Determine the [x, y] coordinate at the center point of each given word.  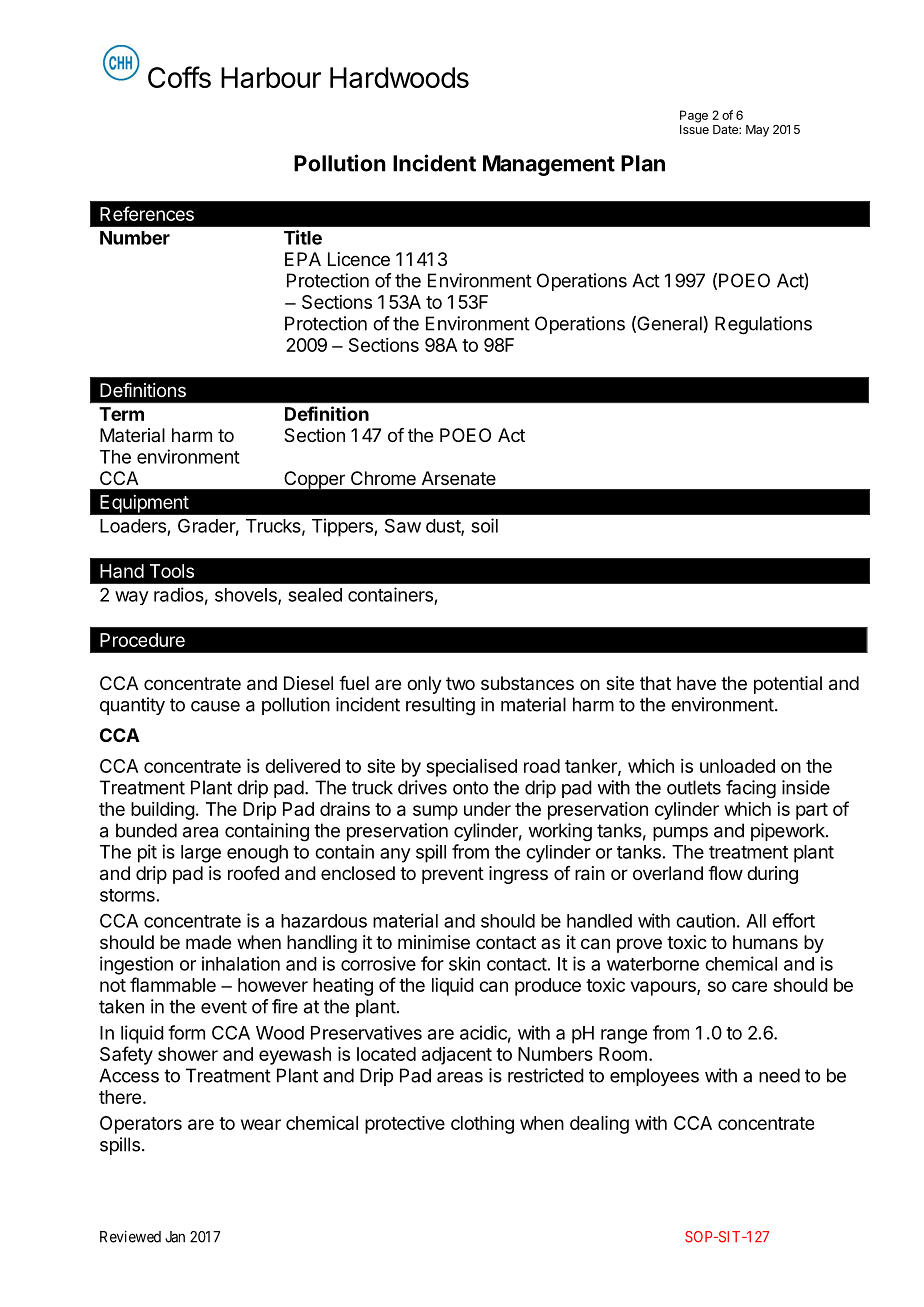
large [201, 854]
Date [726, 129]
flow [725, 873]
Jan [175, 1237]
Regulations [763, 325]
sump [435, 812]
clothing [482, 1125]
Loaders [133, 526]
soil [484, 525]
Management [549, 165]
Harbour [271, 77]
